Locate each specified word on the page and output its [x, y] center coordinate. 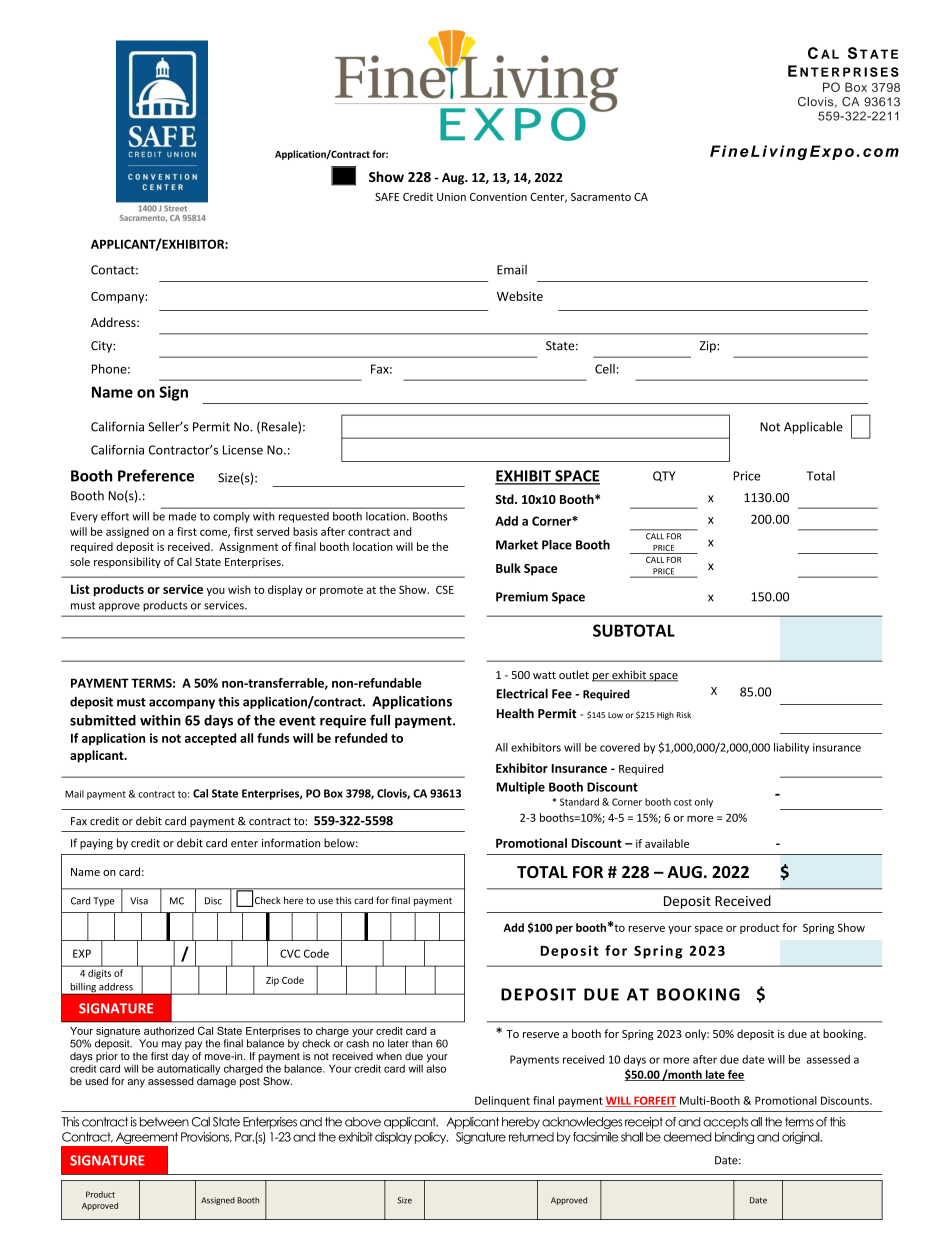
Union [451, 197]
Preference [156, 475]
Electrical [522, 693]
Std [505, 499]
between [164, 1122]
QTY [664, 476]
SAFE [387, 197]
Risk [684, 715]
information [291, 843]
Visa [139, 901]
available [667, 843]
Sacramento [601, 197]
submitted [103, 720]
